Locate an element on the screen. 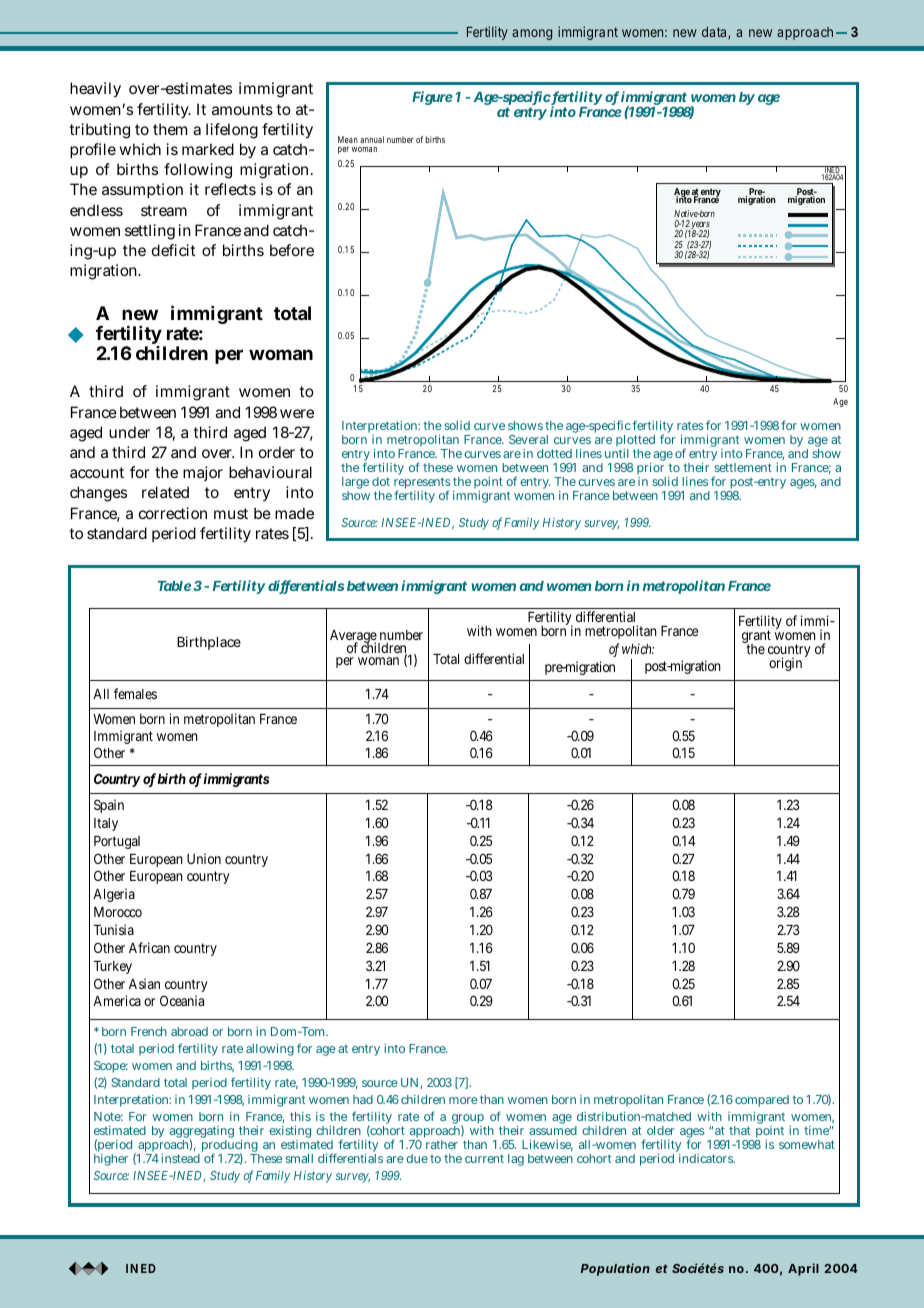 This screenshot has height=1308, width=924. April is located at coordinates (803, 1269).
